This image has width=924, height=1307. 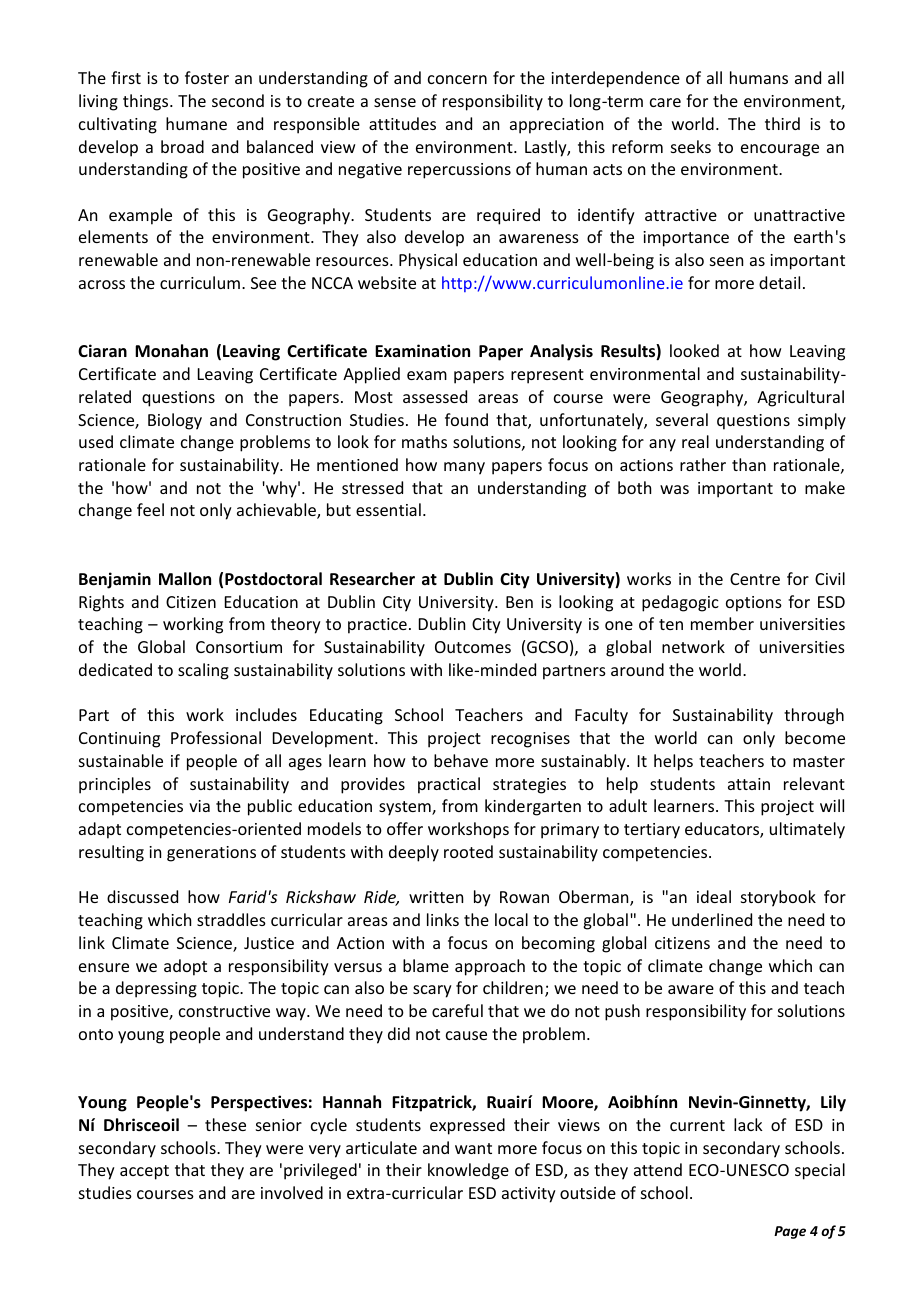 I want to click on things, so click(x=147, y=102).
